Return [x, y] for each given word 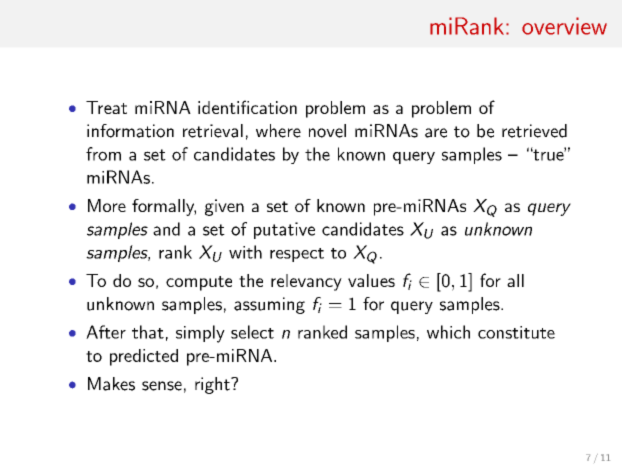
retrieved [534, 131]
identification [247, 107]
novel [327, 131]
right [213, 385]
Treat [106, 107]
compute [199, 283]
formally [164, 207]
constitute [516, 332]
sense [162, 386]
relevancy [306, 282]
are [436, 133]
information [130, 131]
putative [284, 230]
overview [564, 26]
